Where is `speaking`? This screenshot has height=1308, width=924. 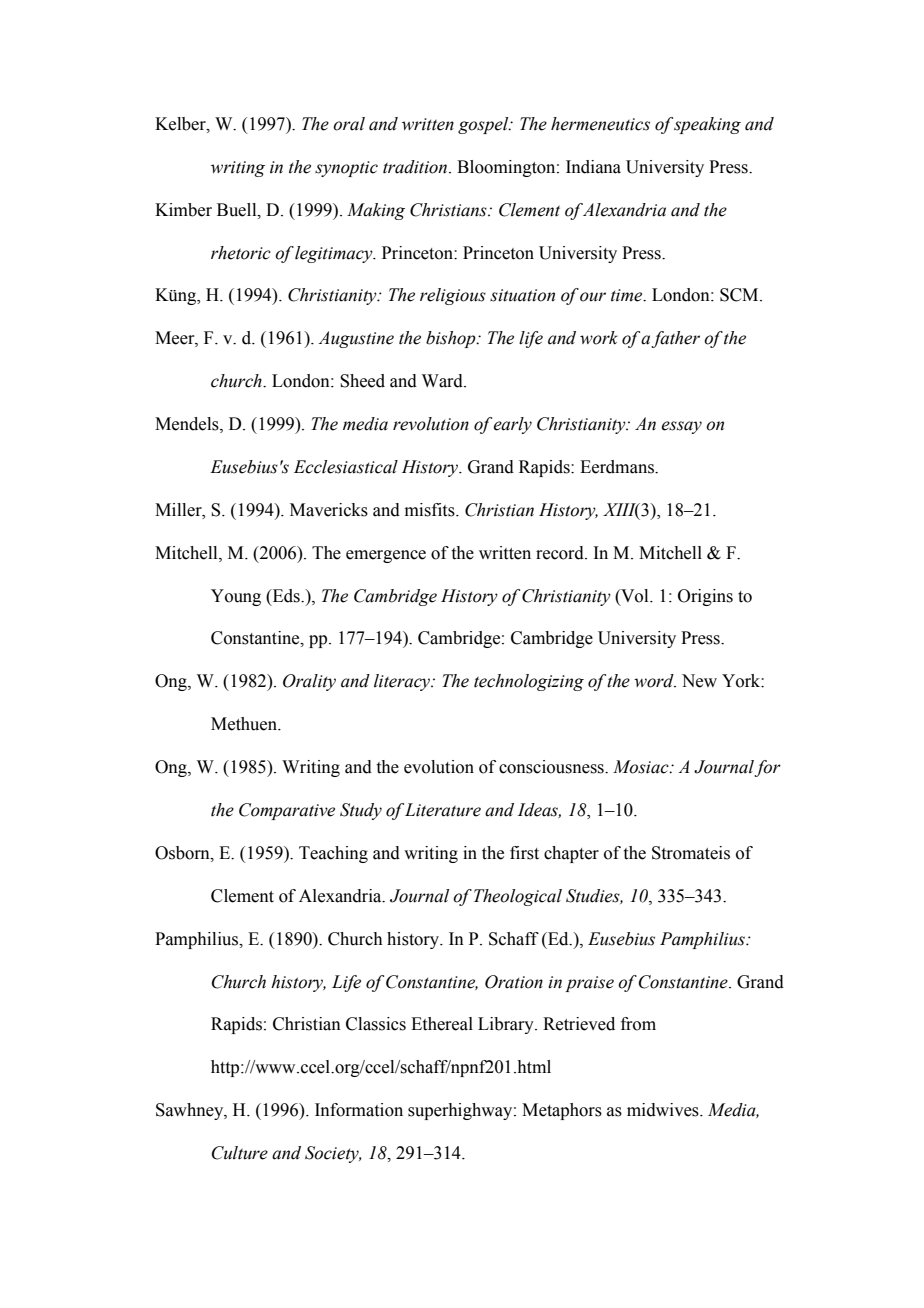
speaking is located at coordinates (707, 125).
